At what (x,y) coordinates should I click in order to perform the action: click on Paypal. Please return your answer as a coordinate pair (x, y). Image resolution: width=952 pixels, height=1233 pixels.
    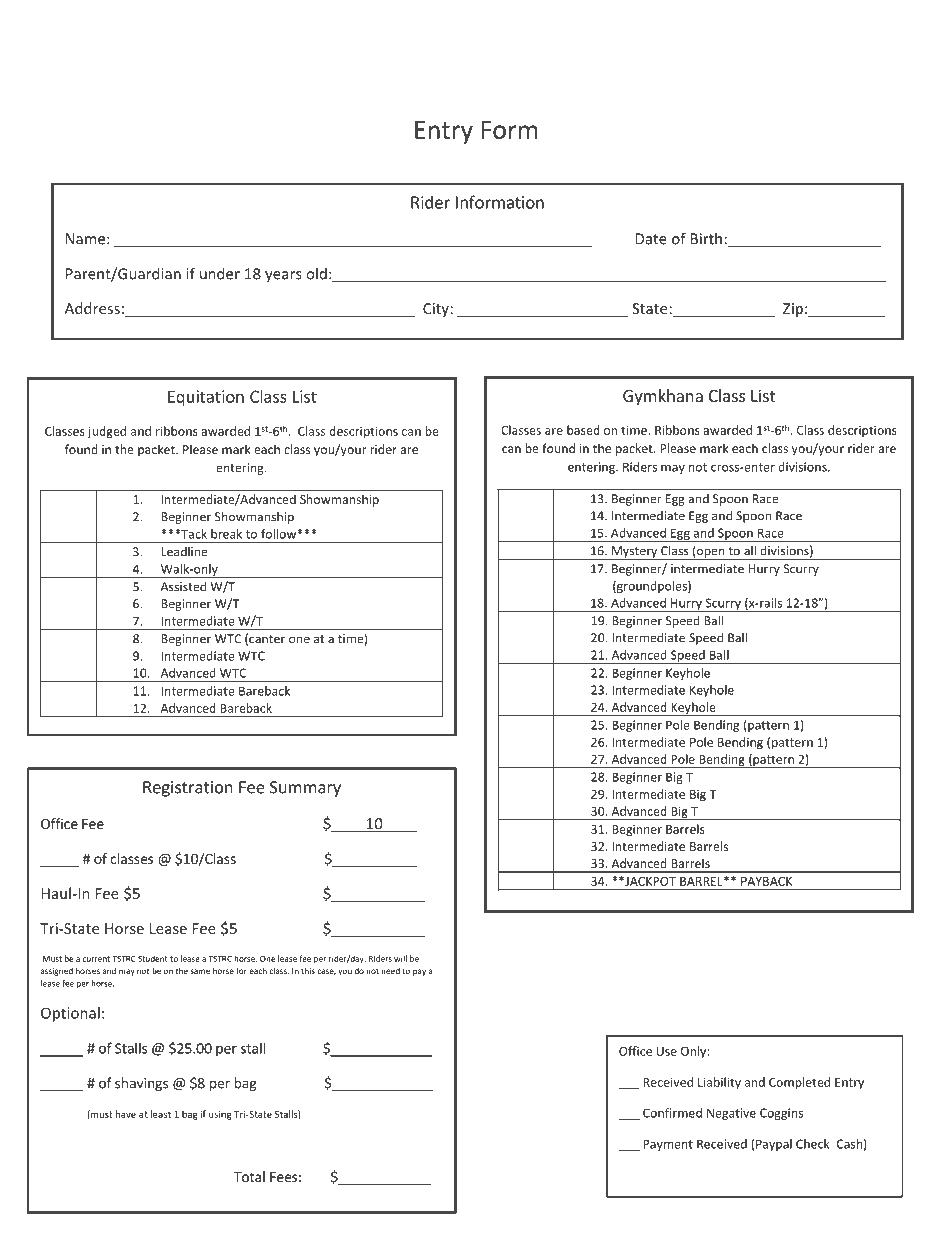
    Looking at the image, I should click on (774, 1145).
